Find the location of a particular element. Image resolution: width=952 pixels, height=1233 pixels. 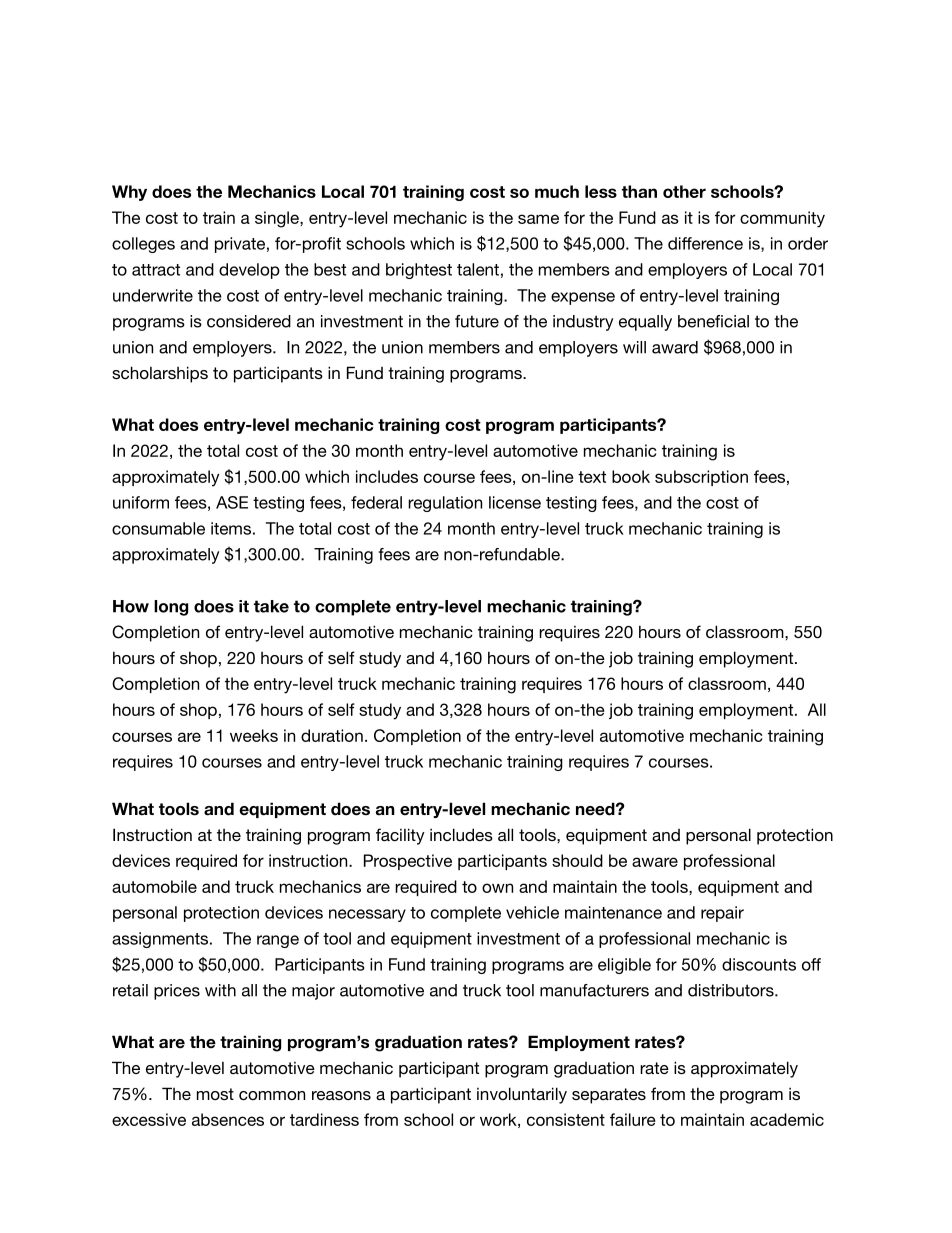

difference is located at coordinates (705, 243).
